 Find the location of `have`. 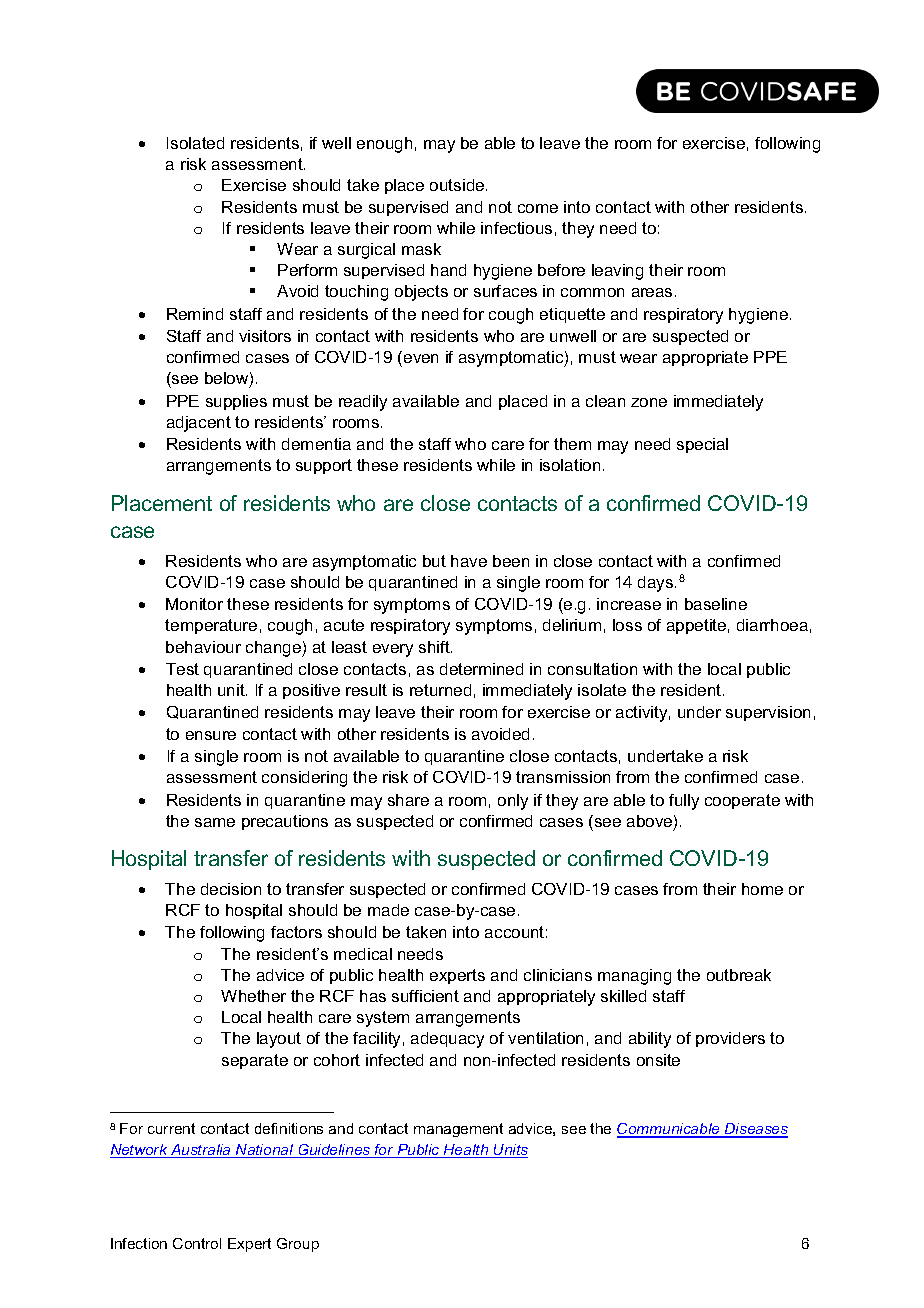

have is located at coordinates (469, 561).
